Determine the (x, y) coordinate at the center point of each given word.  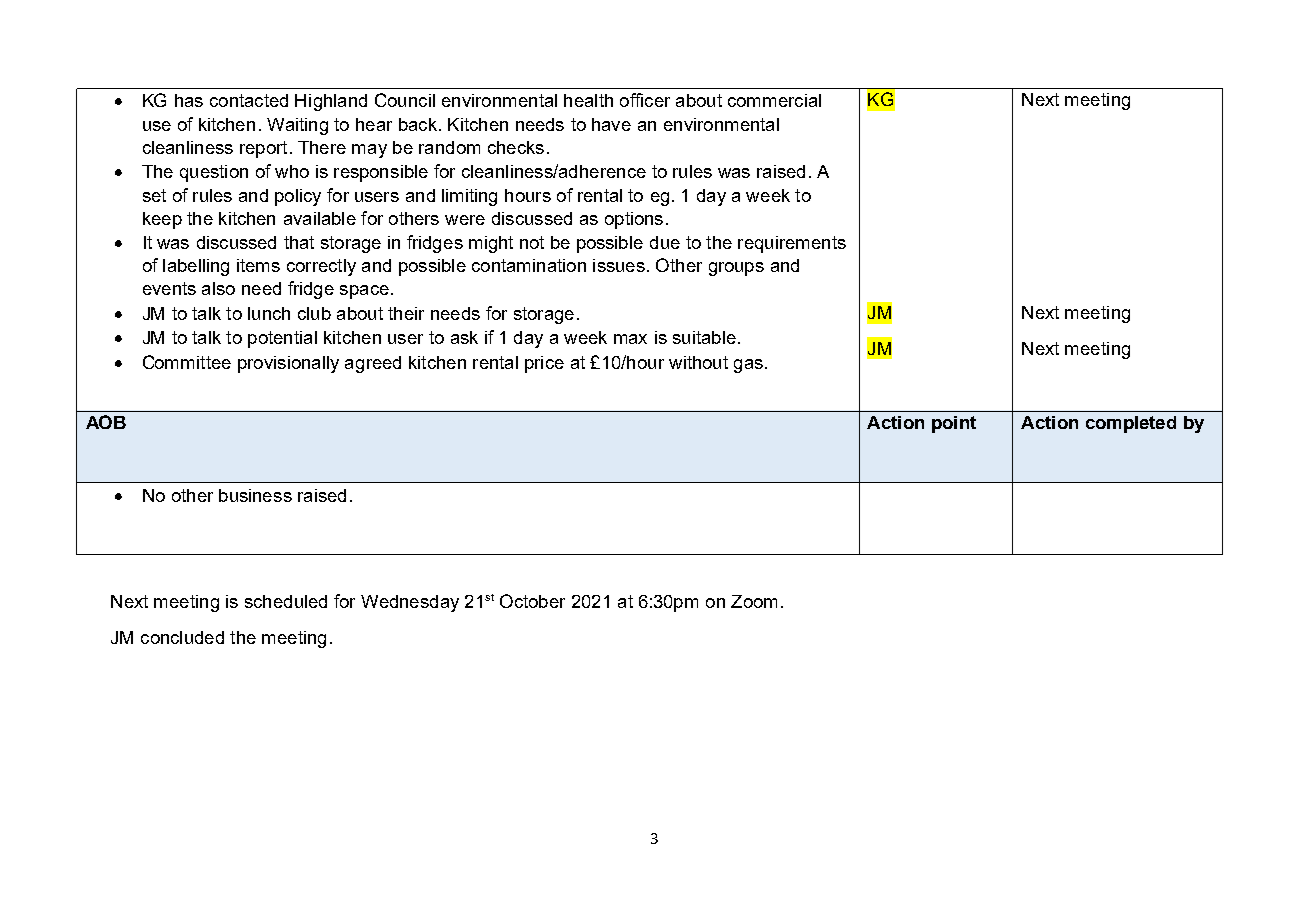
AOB (106, 422)
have (611, 124)
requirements (792, 244)
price (544, 364)
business (255, 495)
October (532, 601)
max (630, 339)
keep (162, 220)
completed (1131, 424)
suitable (704, 337)
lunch (269, 313)
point (954, 424)
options (634, 220)
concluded (182, 637)
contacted (249, 100)
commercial (774, 100)
